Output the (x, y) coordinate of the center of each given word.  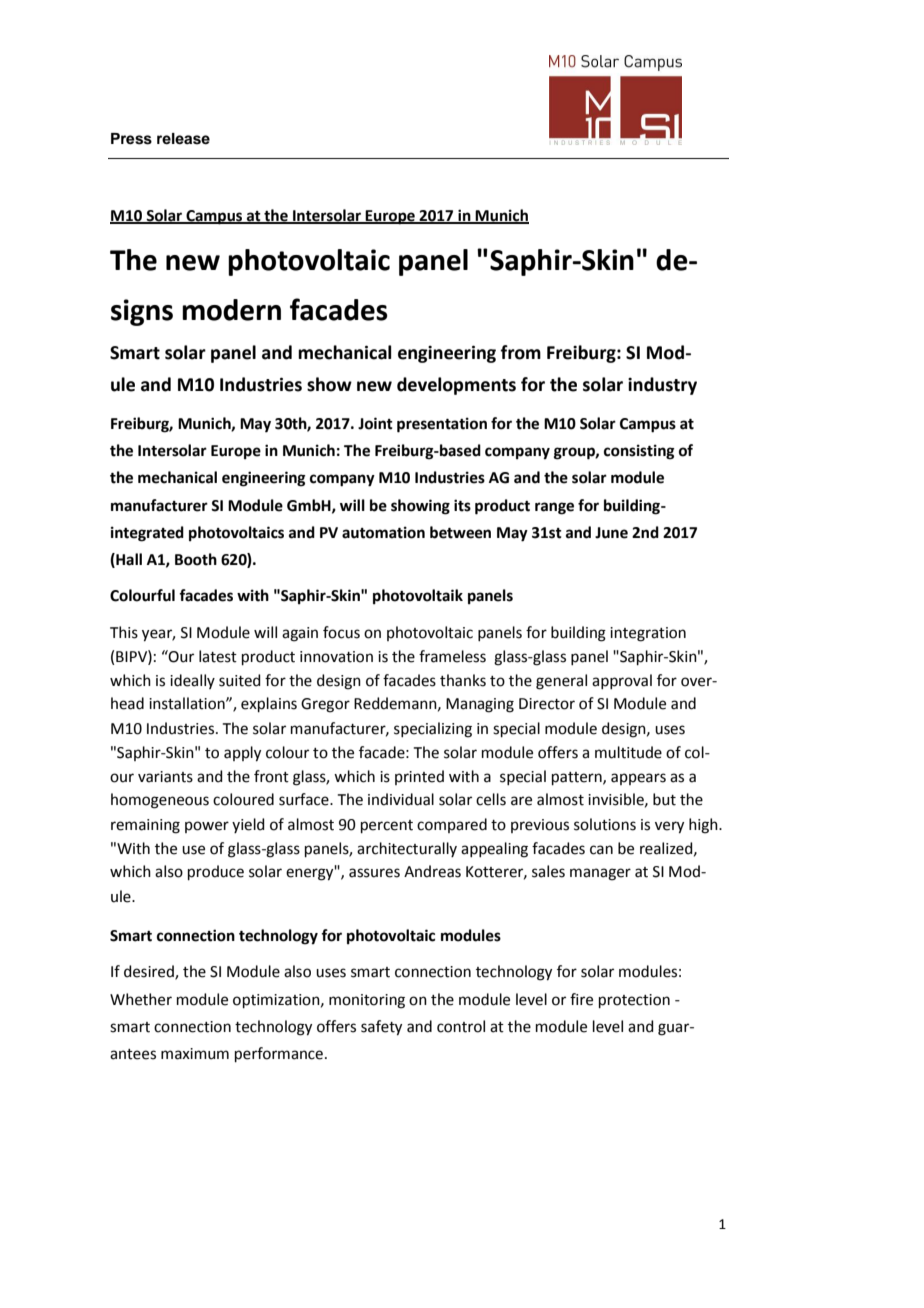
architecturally (407, 849)
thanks (463, 680)
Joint (375, 423)
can (601, 850)
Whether (141, 999)
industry (662, 386)
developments (456, 386)
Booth (196, 559)
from (520, 352)
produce (216, 872)
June (611, 533)
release (183, 139)
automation (383, 532)
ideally (192, 681)
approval (622, 681)
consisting (639, 452)
